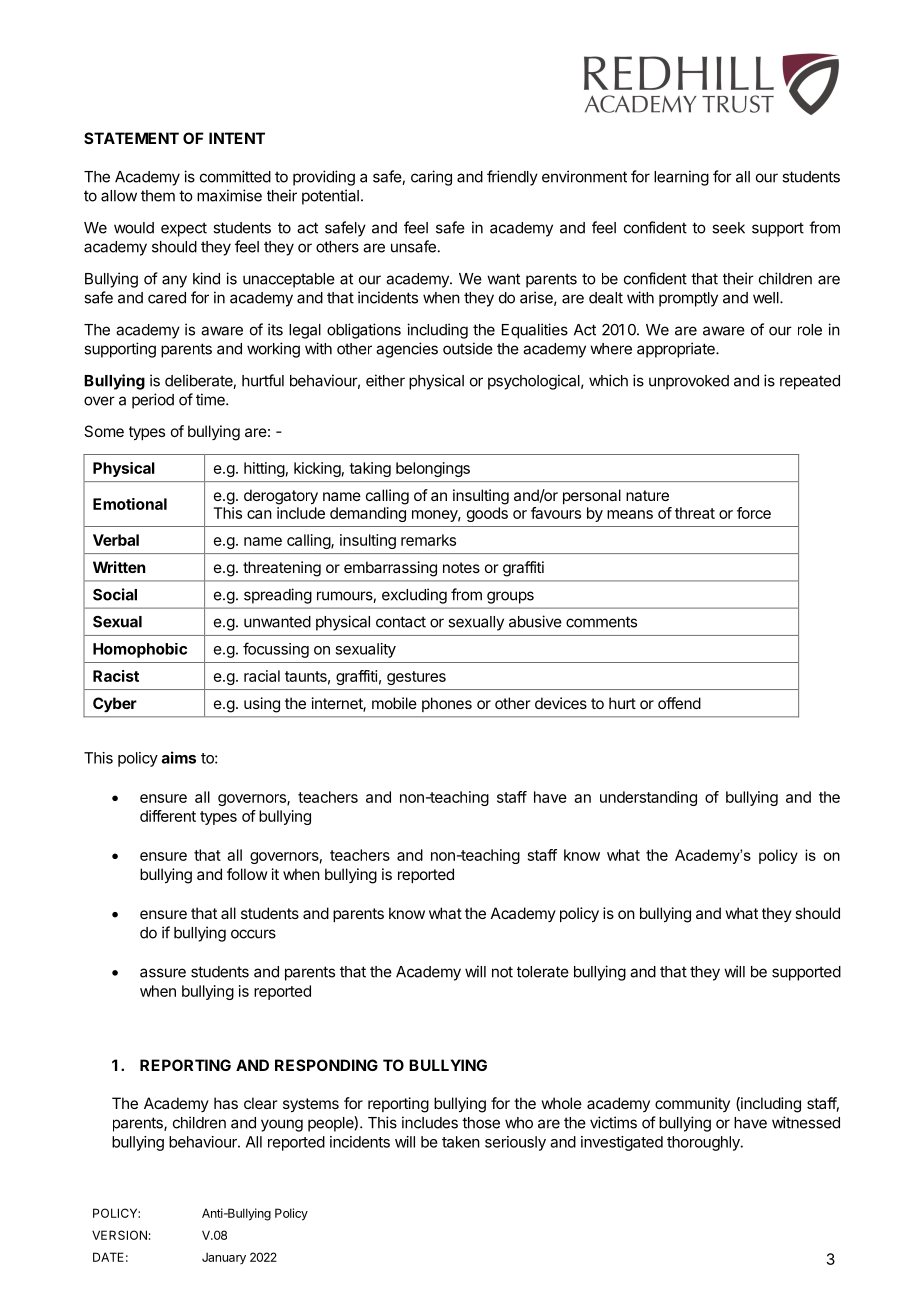 The width and height of the screenshot is (924, 1308). What do you see at coordinates (247, 874) in the screenshot?
I see `follow` at bounding box center [247, 874].
